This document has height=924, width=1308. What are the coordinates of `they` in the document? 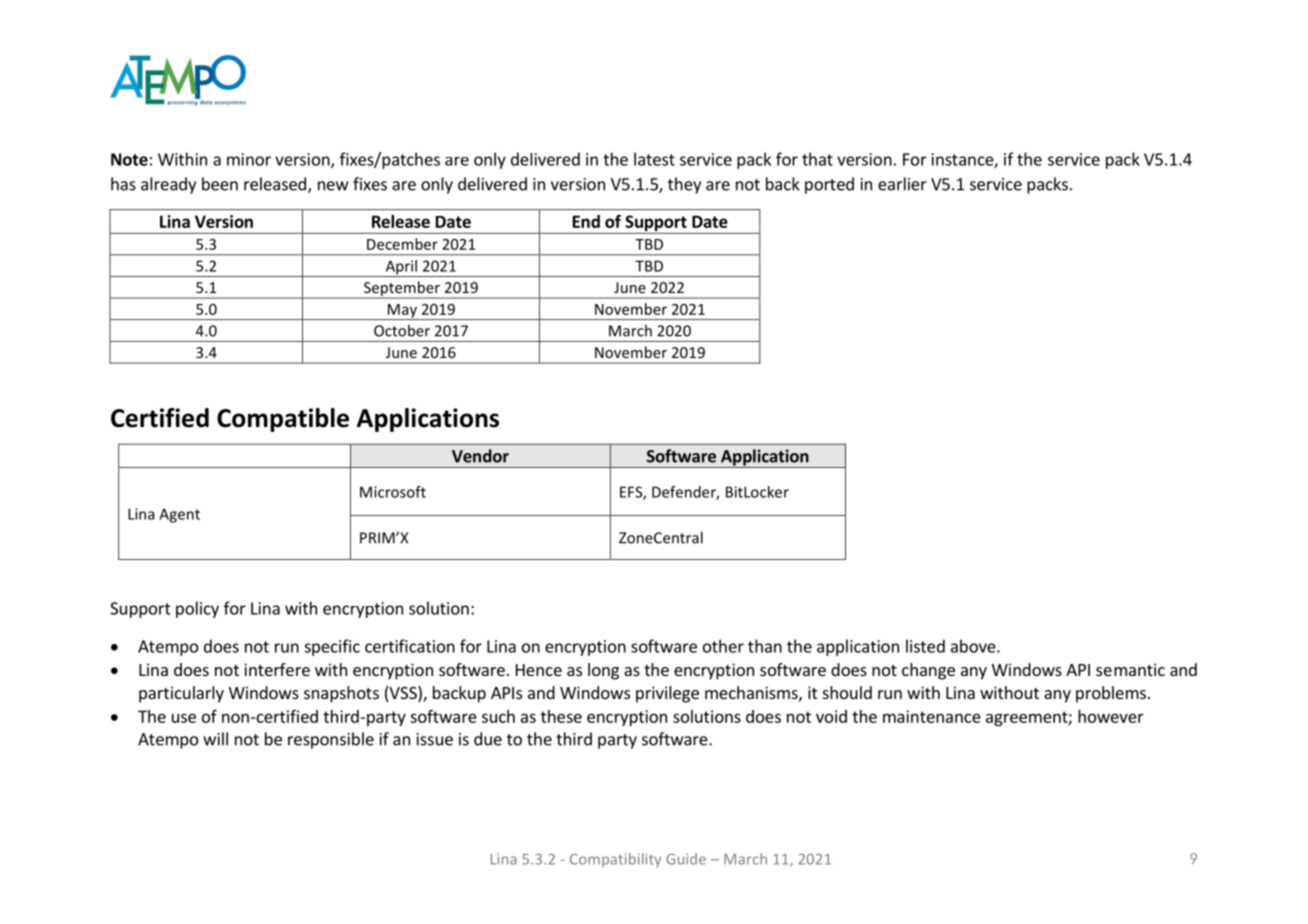 It's located at (684, 185).
